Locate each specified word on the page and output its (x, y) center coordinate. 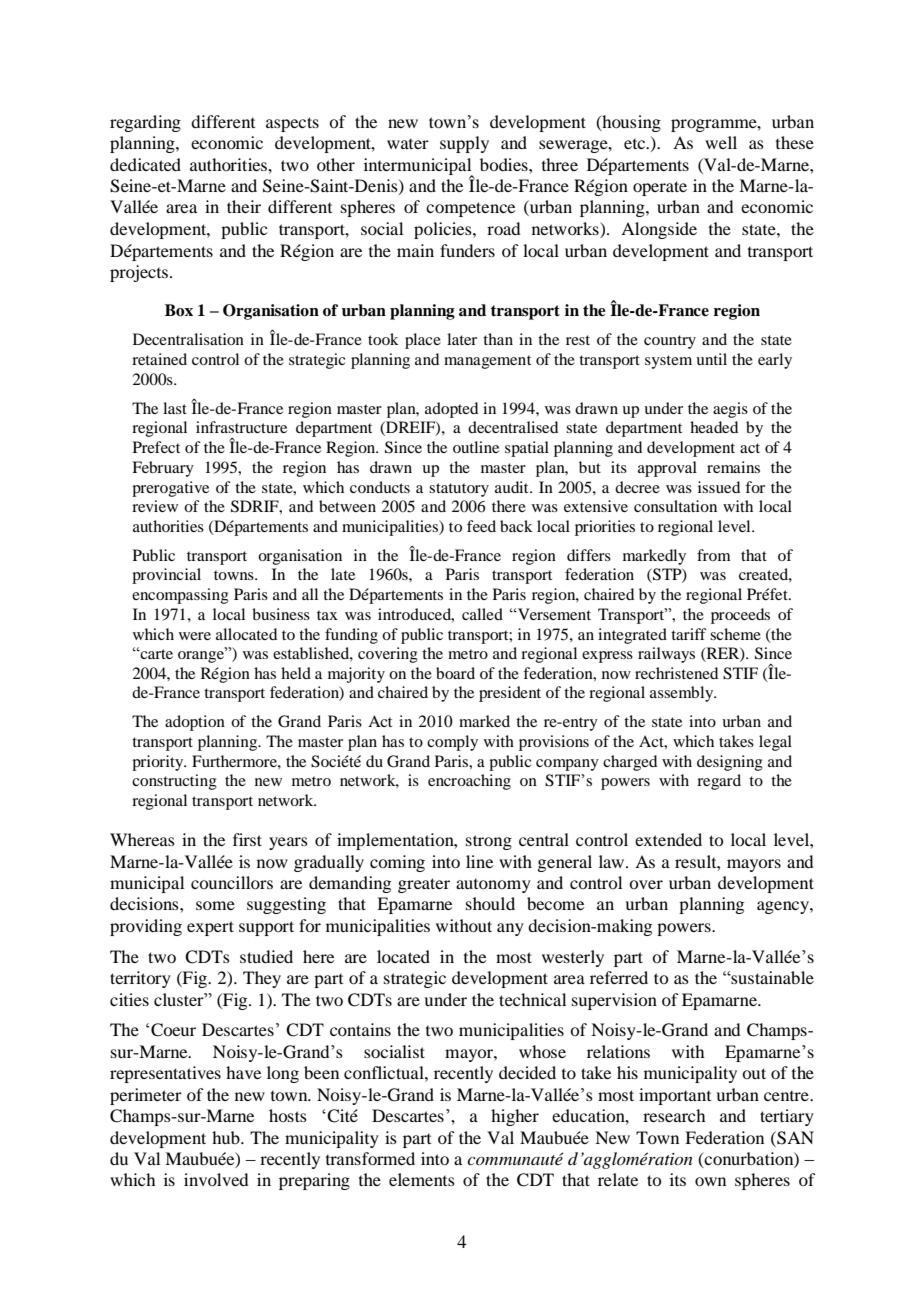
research (674, 1115)
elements (422, 1179)
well (721, 142)
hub (227, 1137)
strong (489, 842)
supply (464, 144)
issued (719, 487)
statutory (459, 490)
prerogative (170, 489)
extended (668, 839)
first (247, 839)
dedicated (145, 164)
